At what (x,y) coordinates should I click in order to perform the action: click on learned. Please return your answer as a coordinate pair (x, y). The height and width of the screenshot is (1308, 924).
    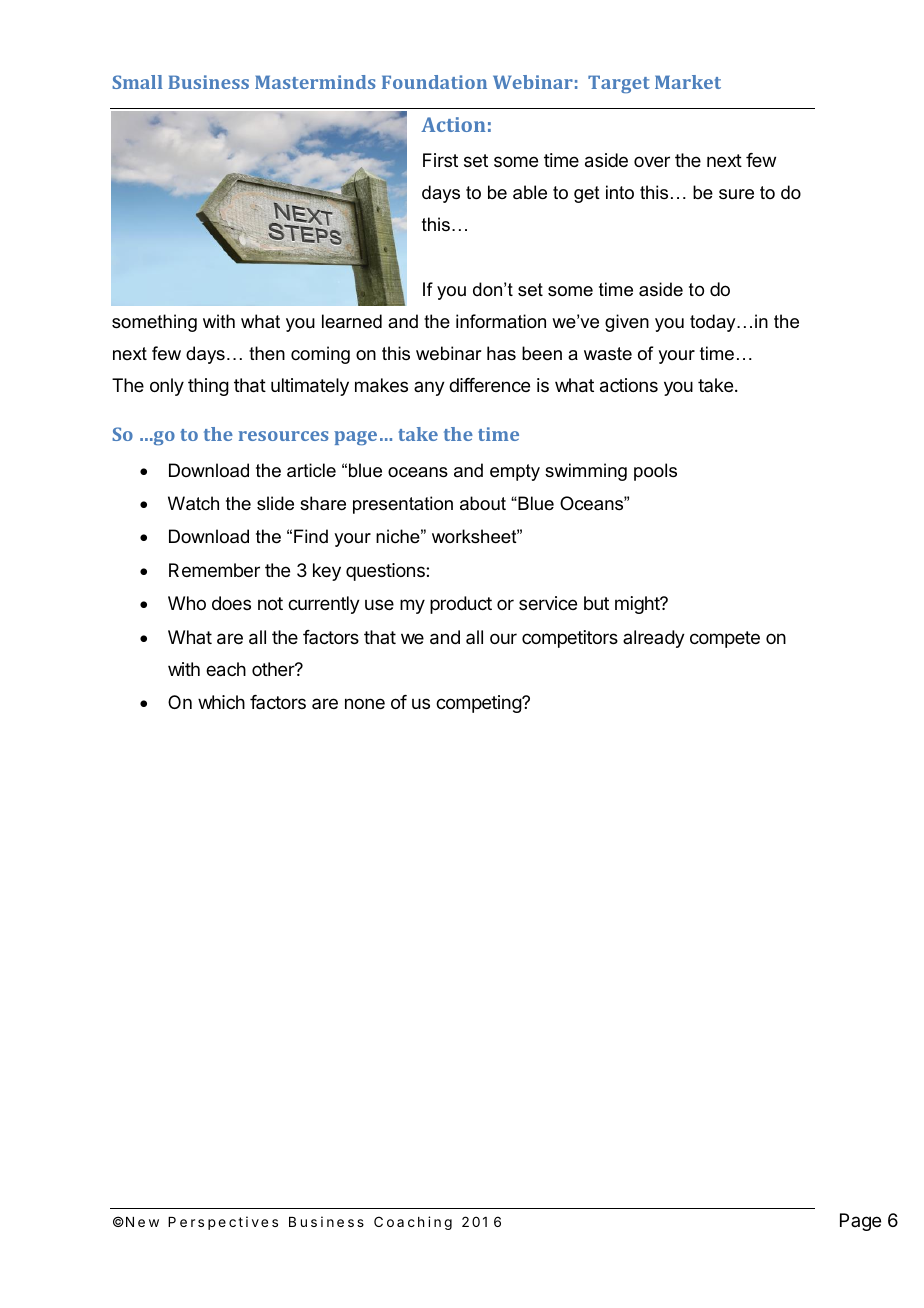
    Looking at the image, I should click on (352, 321).
